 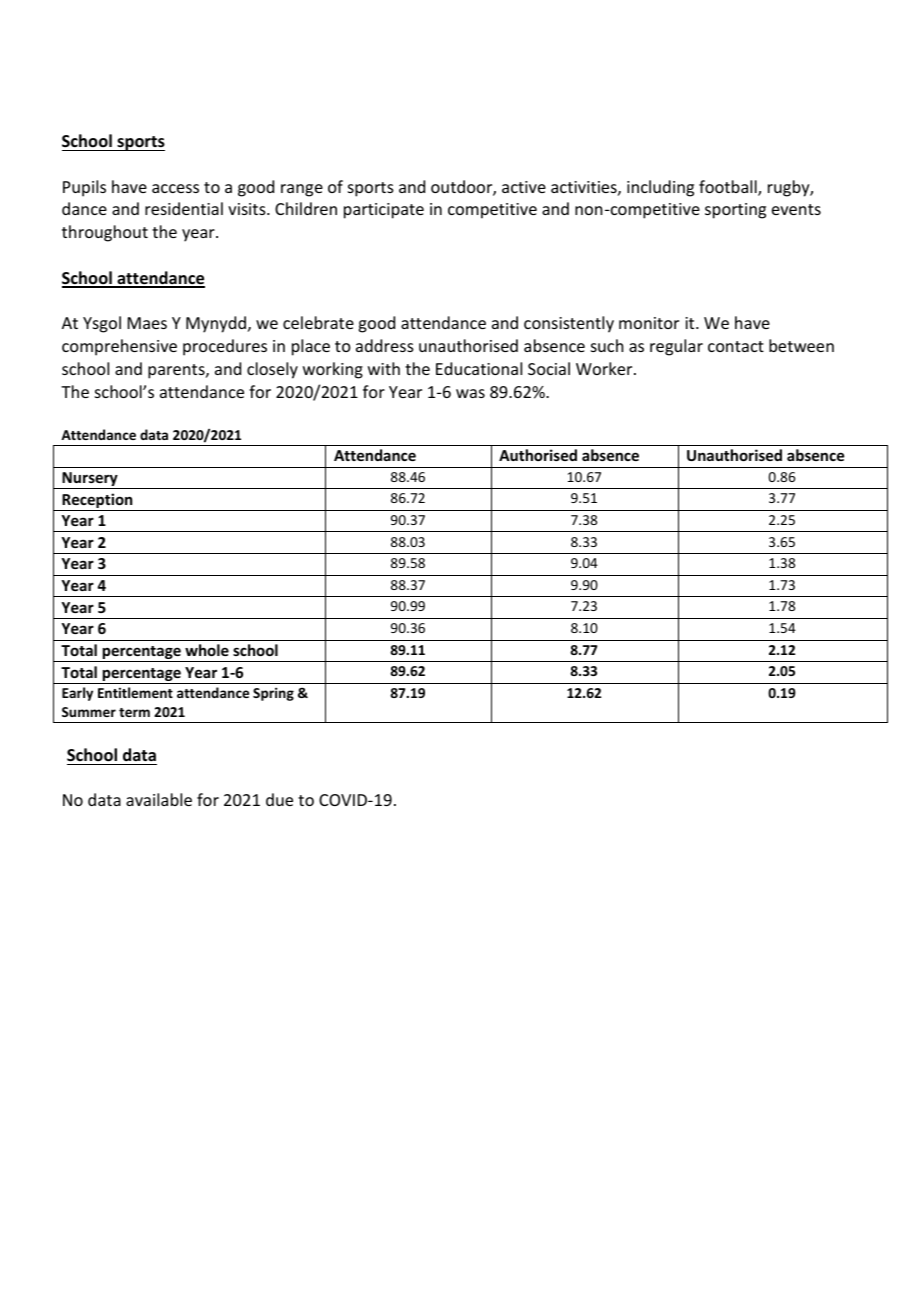 What do you see at coordinates (735, 211) in the screenshot?
I see `sporting` at bounding box center [735, 211].
